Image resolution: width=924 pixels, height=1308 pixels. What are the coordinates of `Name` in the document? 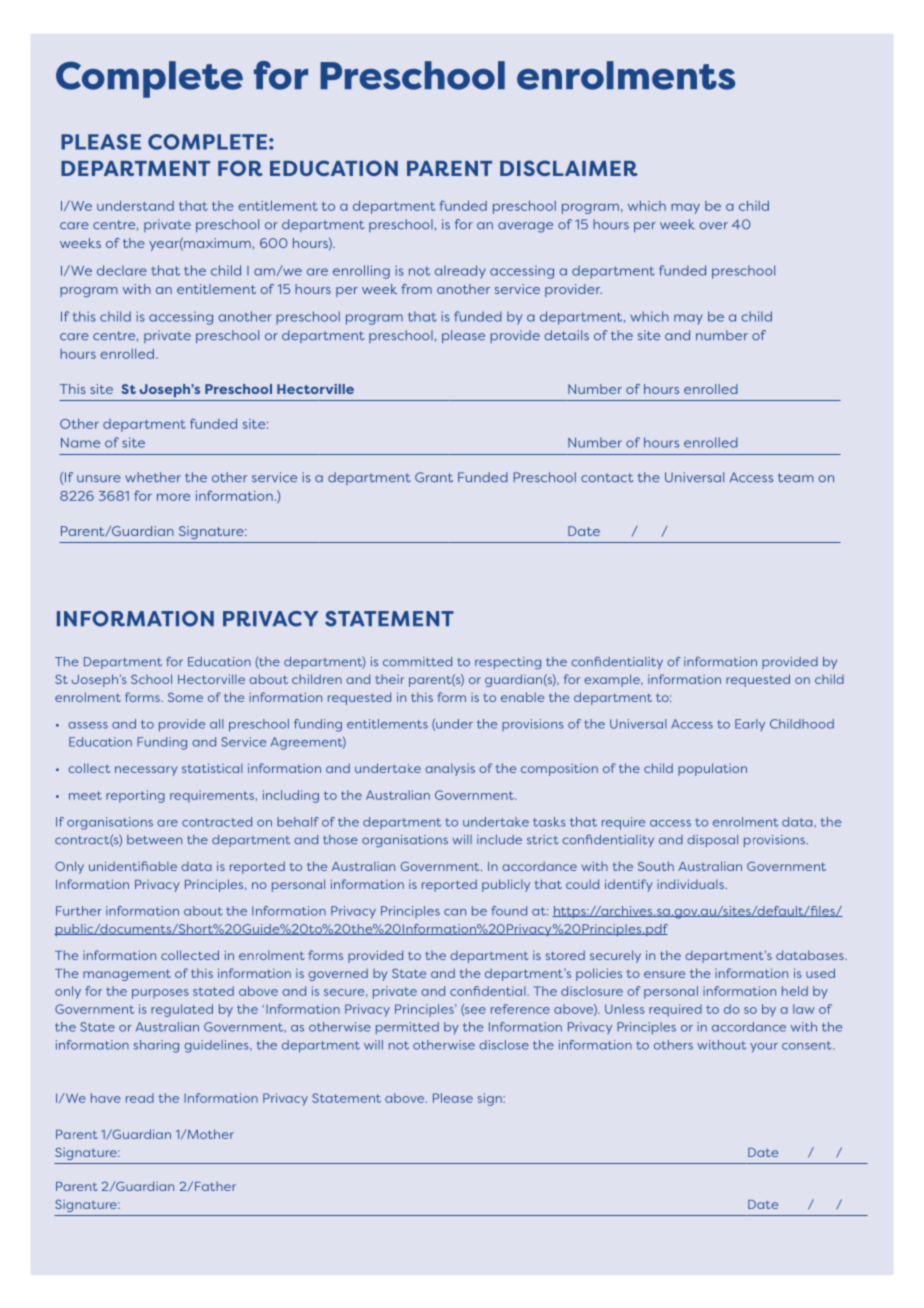 It's located at (80, 443).
